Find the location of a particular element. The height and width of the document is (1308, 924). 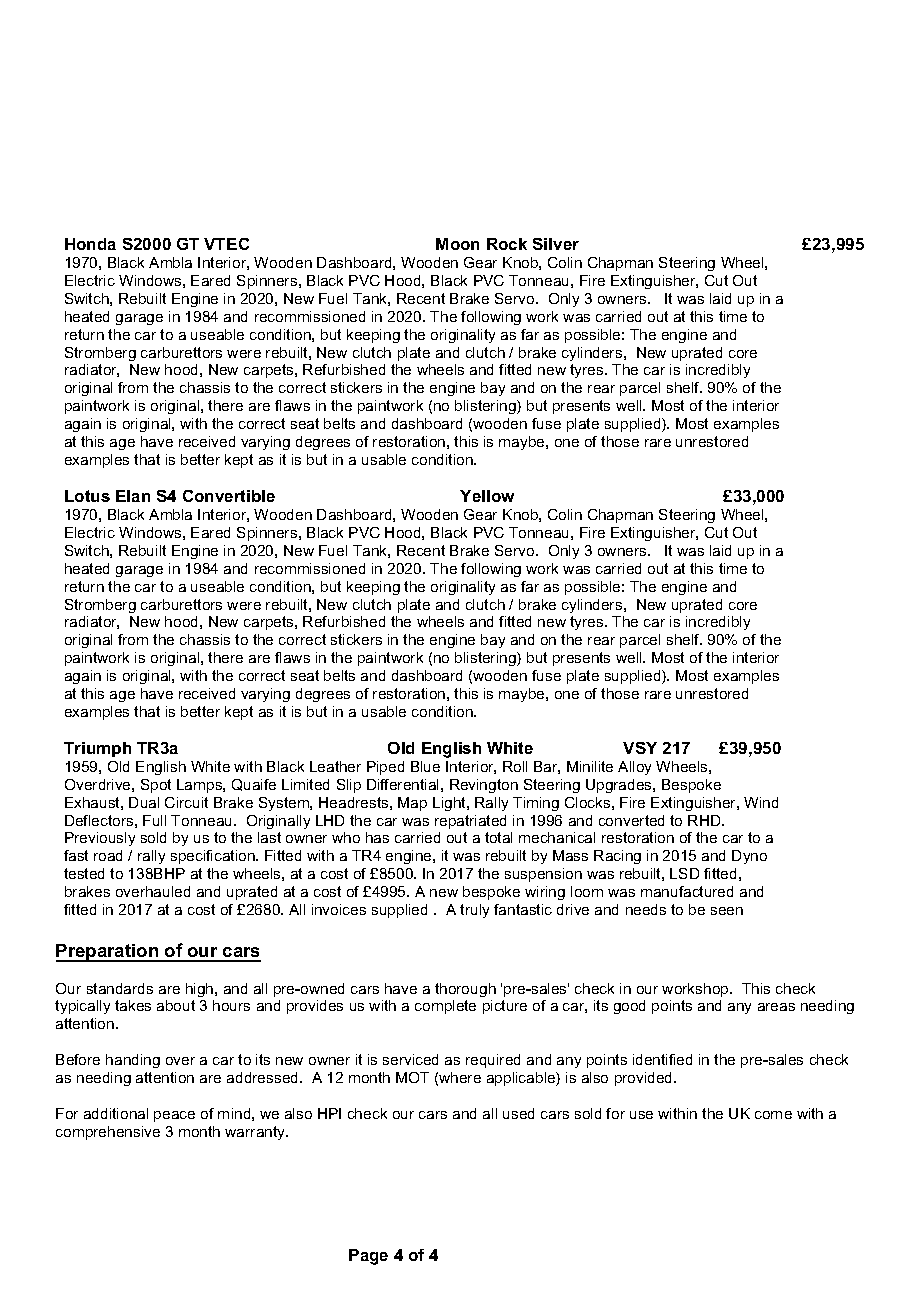

Blue is located at coordinates (425, 766).
